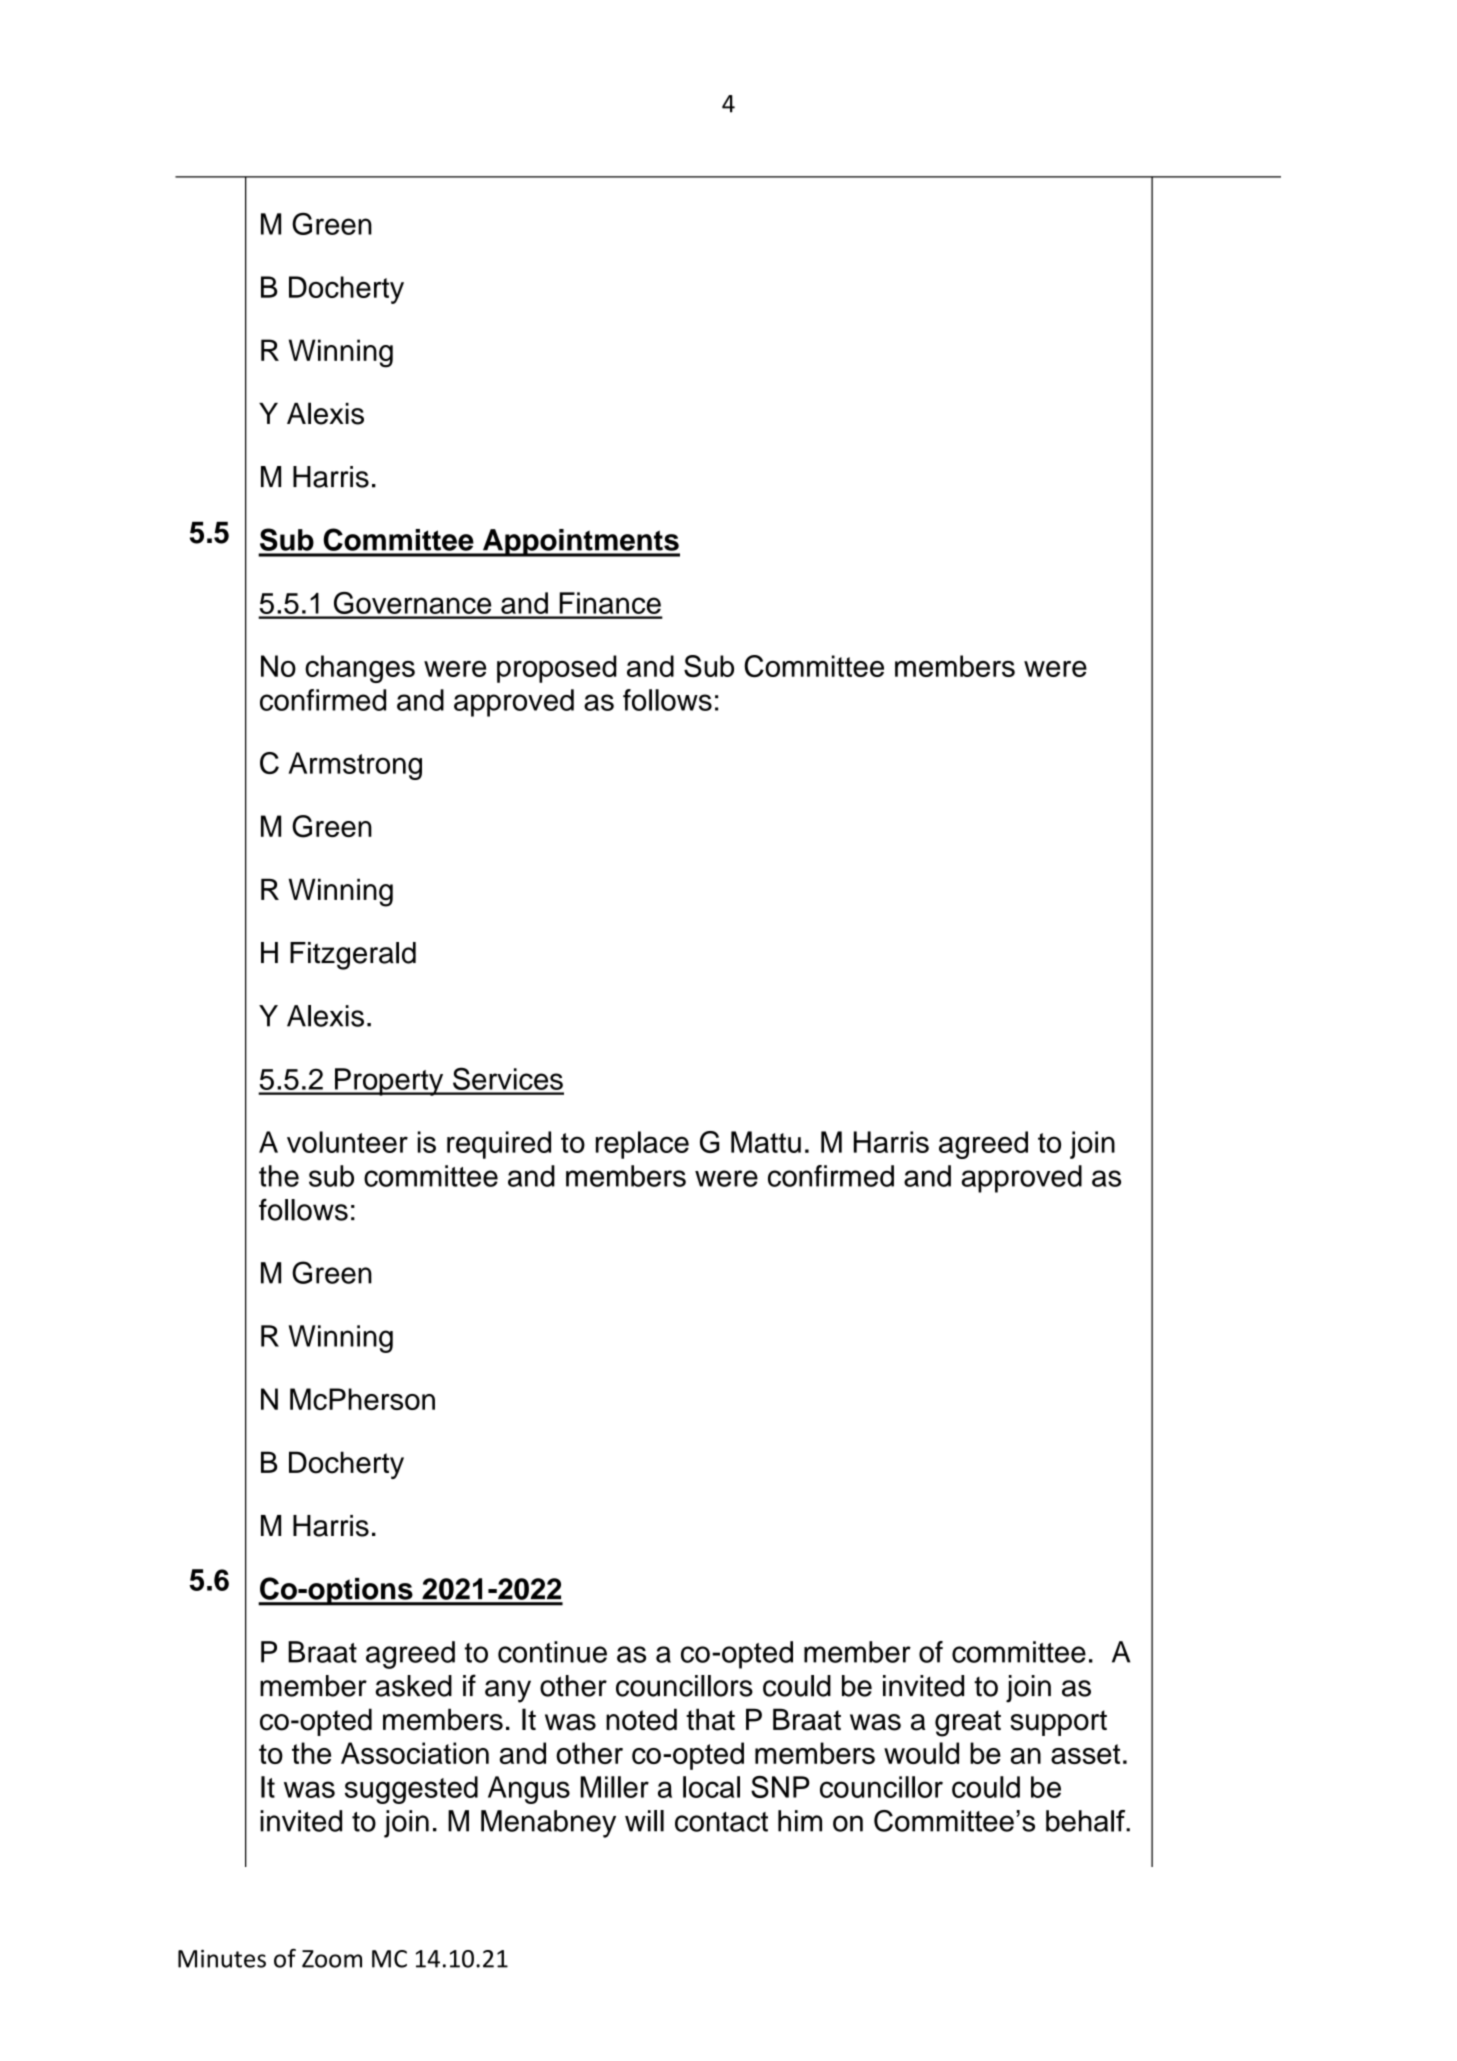 The image size is (1457, 2061). What do you see at coordinates (414, 1686) in the image?
I see `asked` at bounding box center [414, 1686].
